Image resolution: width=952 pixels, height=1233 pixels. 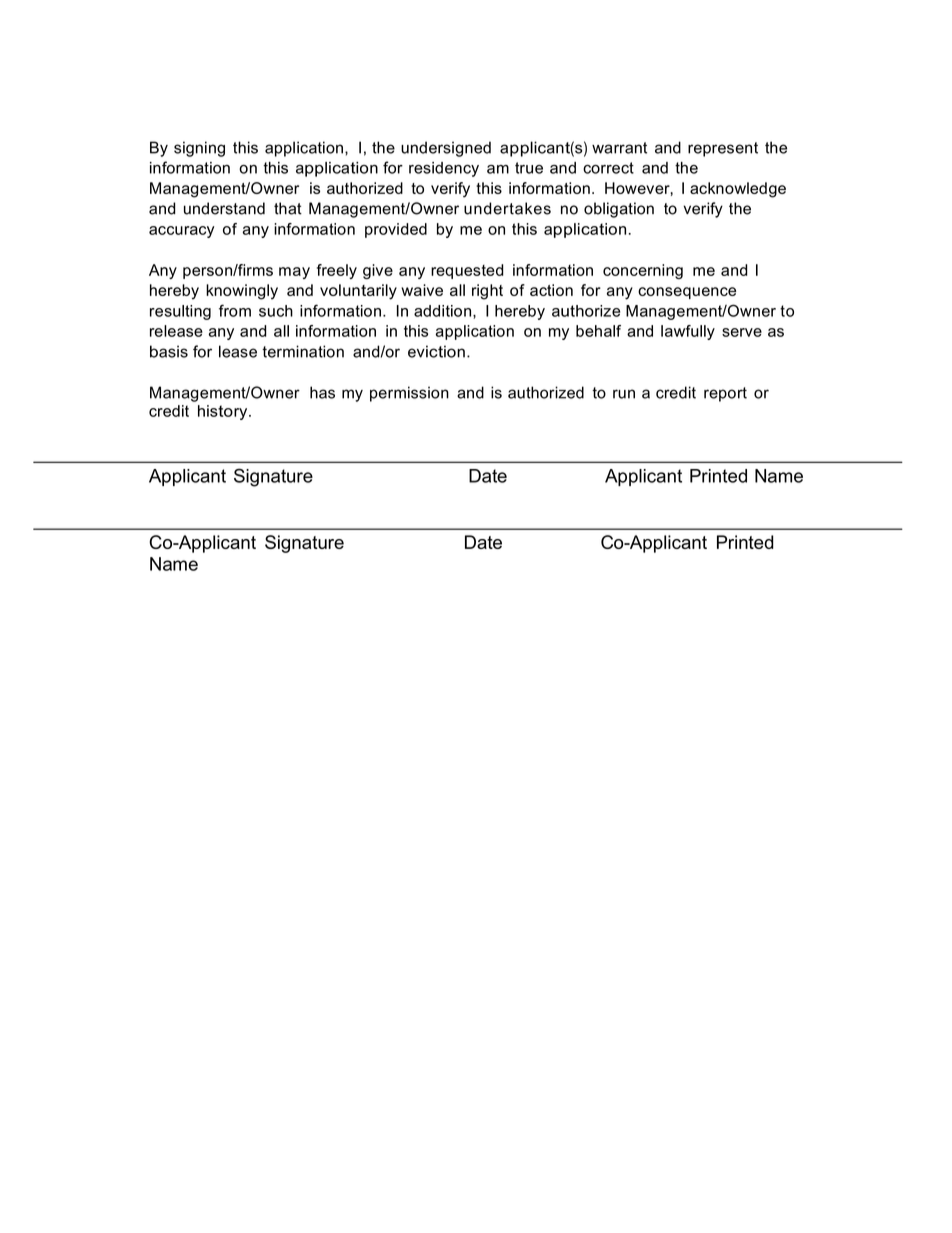 I want to click on history, so click(x=224, y=412).
